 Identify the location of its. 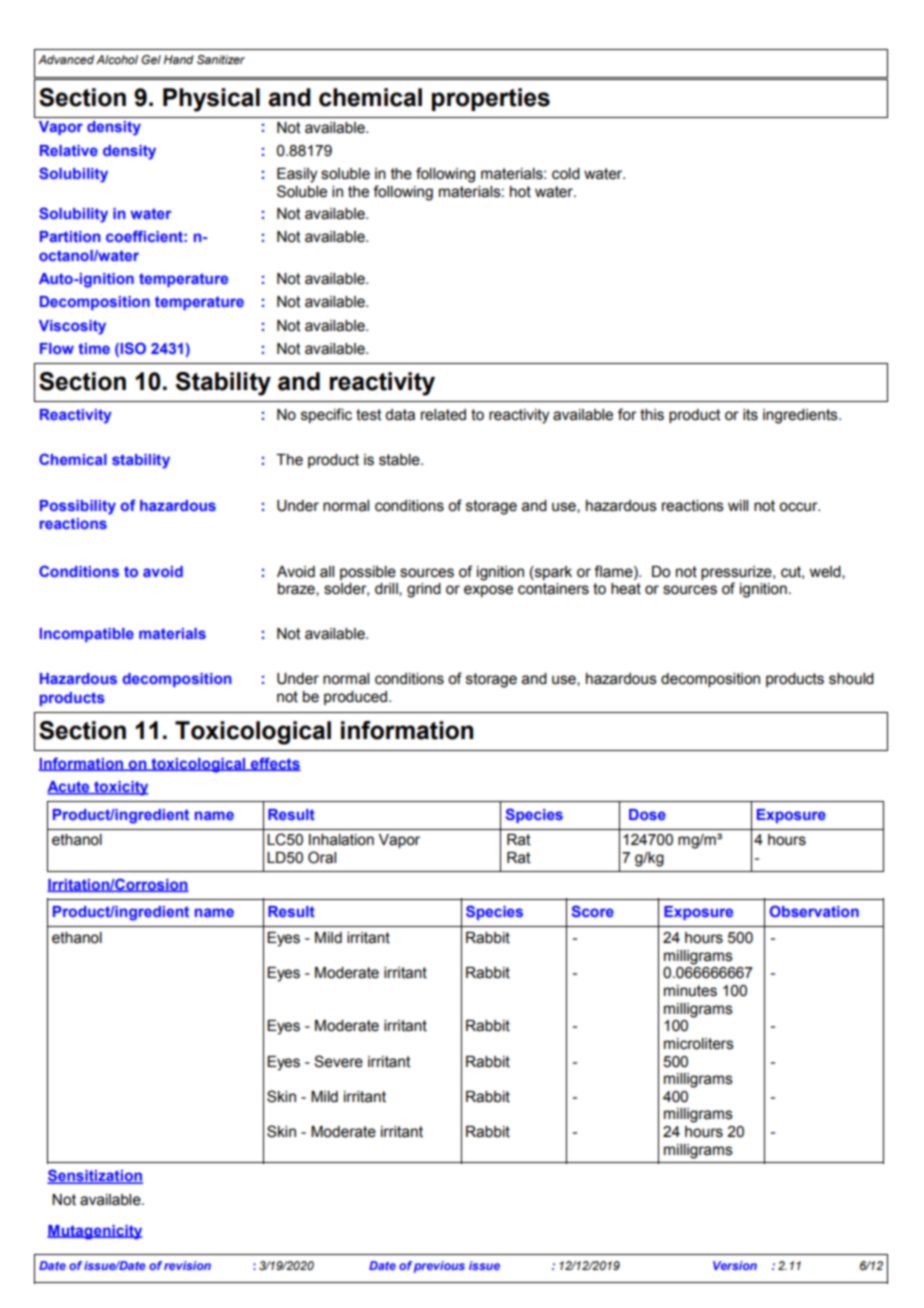
(750, 415).
